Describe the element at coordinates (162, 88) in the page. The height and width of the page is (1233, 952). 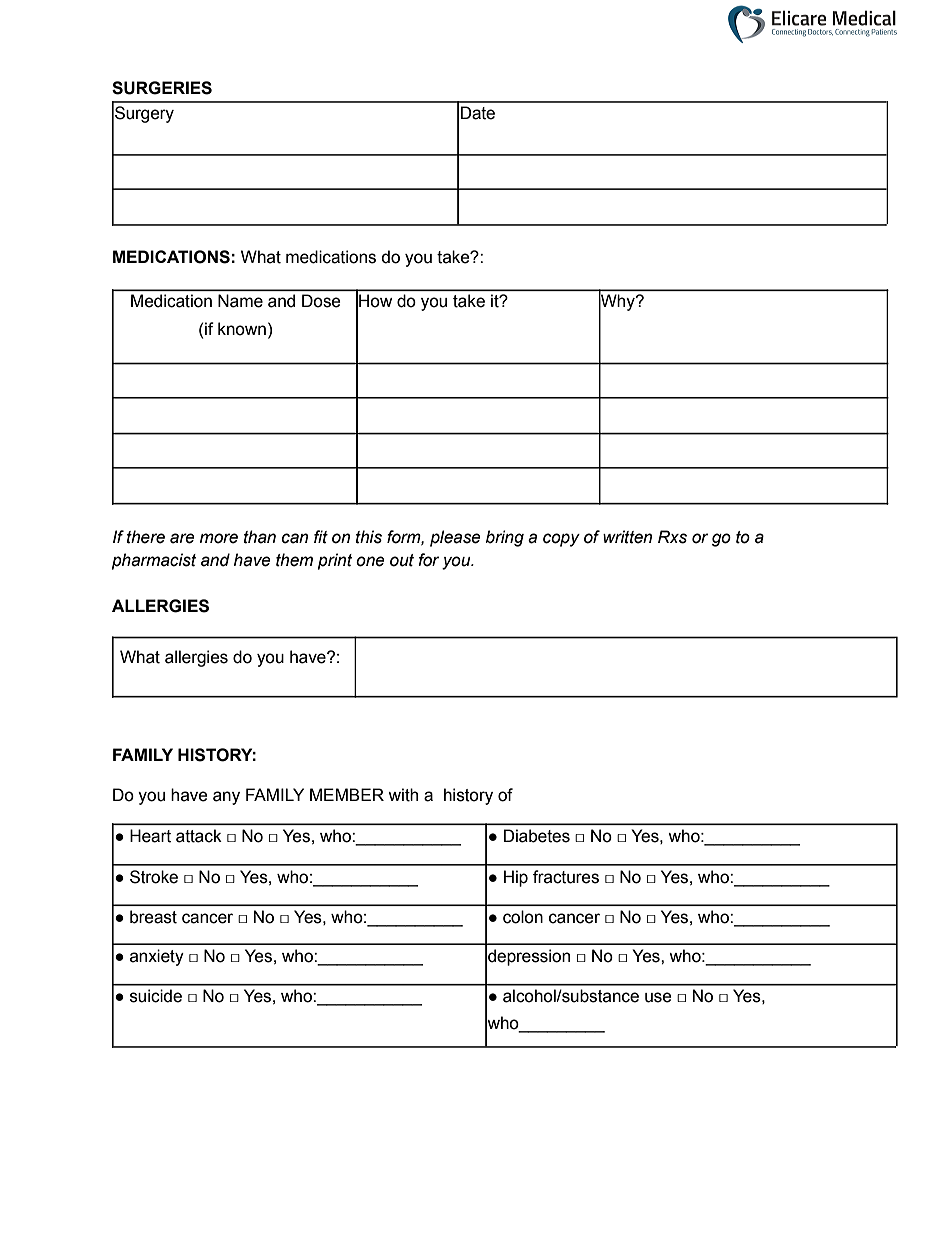
I see `SURGERIES` at that location.
